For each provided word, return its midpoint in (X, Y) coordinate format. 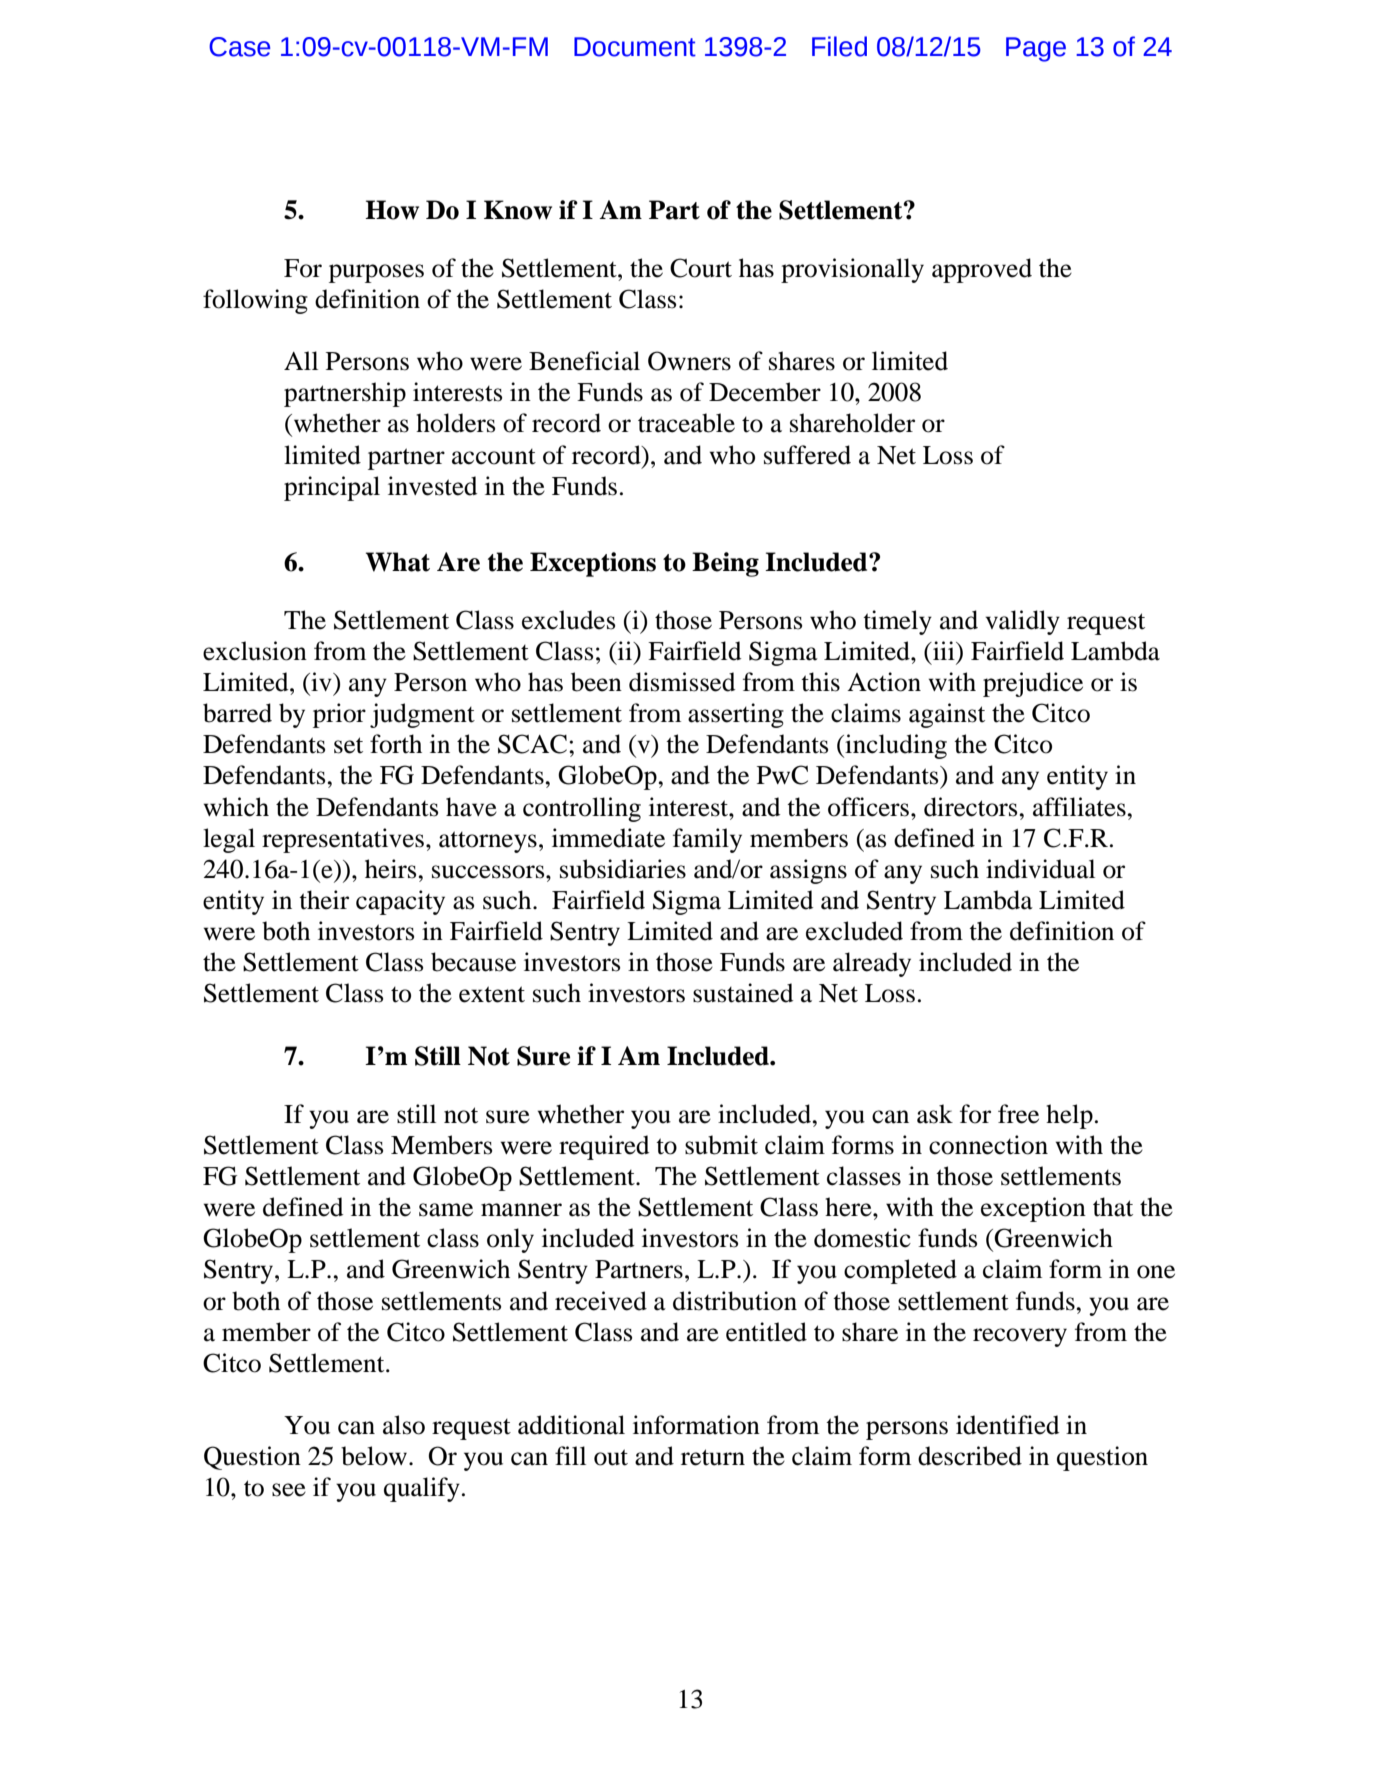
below (375, 1456)
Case (239, 47)
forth (396, 744)
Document (635, 47)
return (713, 1457)
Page (1036, 49)
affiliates (1080, 807)
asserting (736, 715)
